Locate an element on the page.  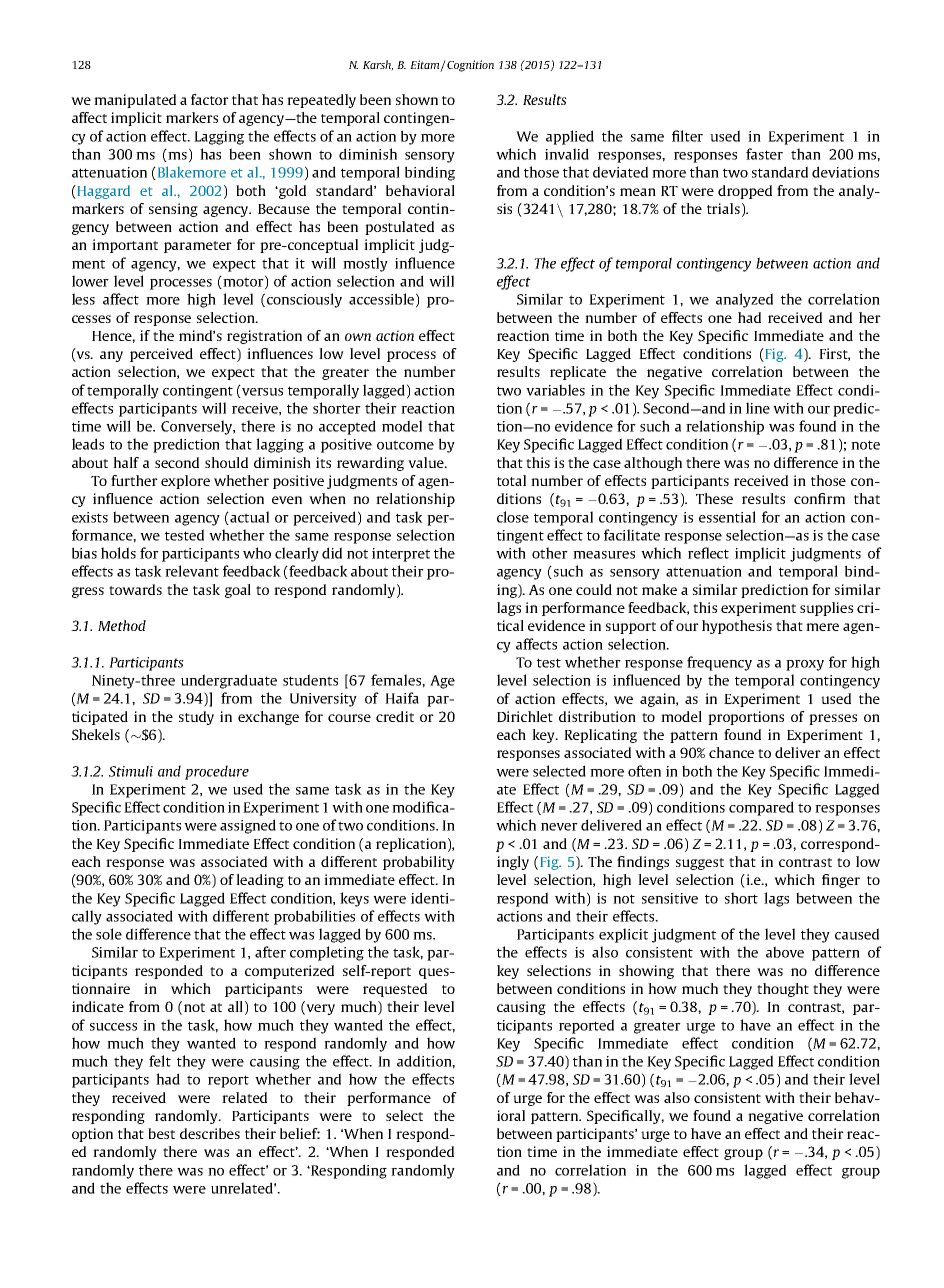
line is located at coordinates (758, 408).
